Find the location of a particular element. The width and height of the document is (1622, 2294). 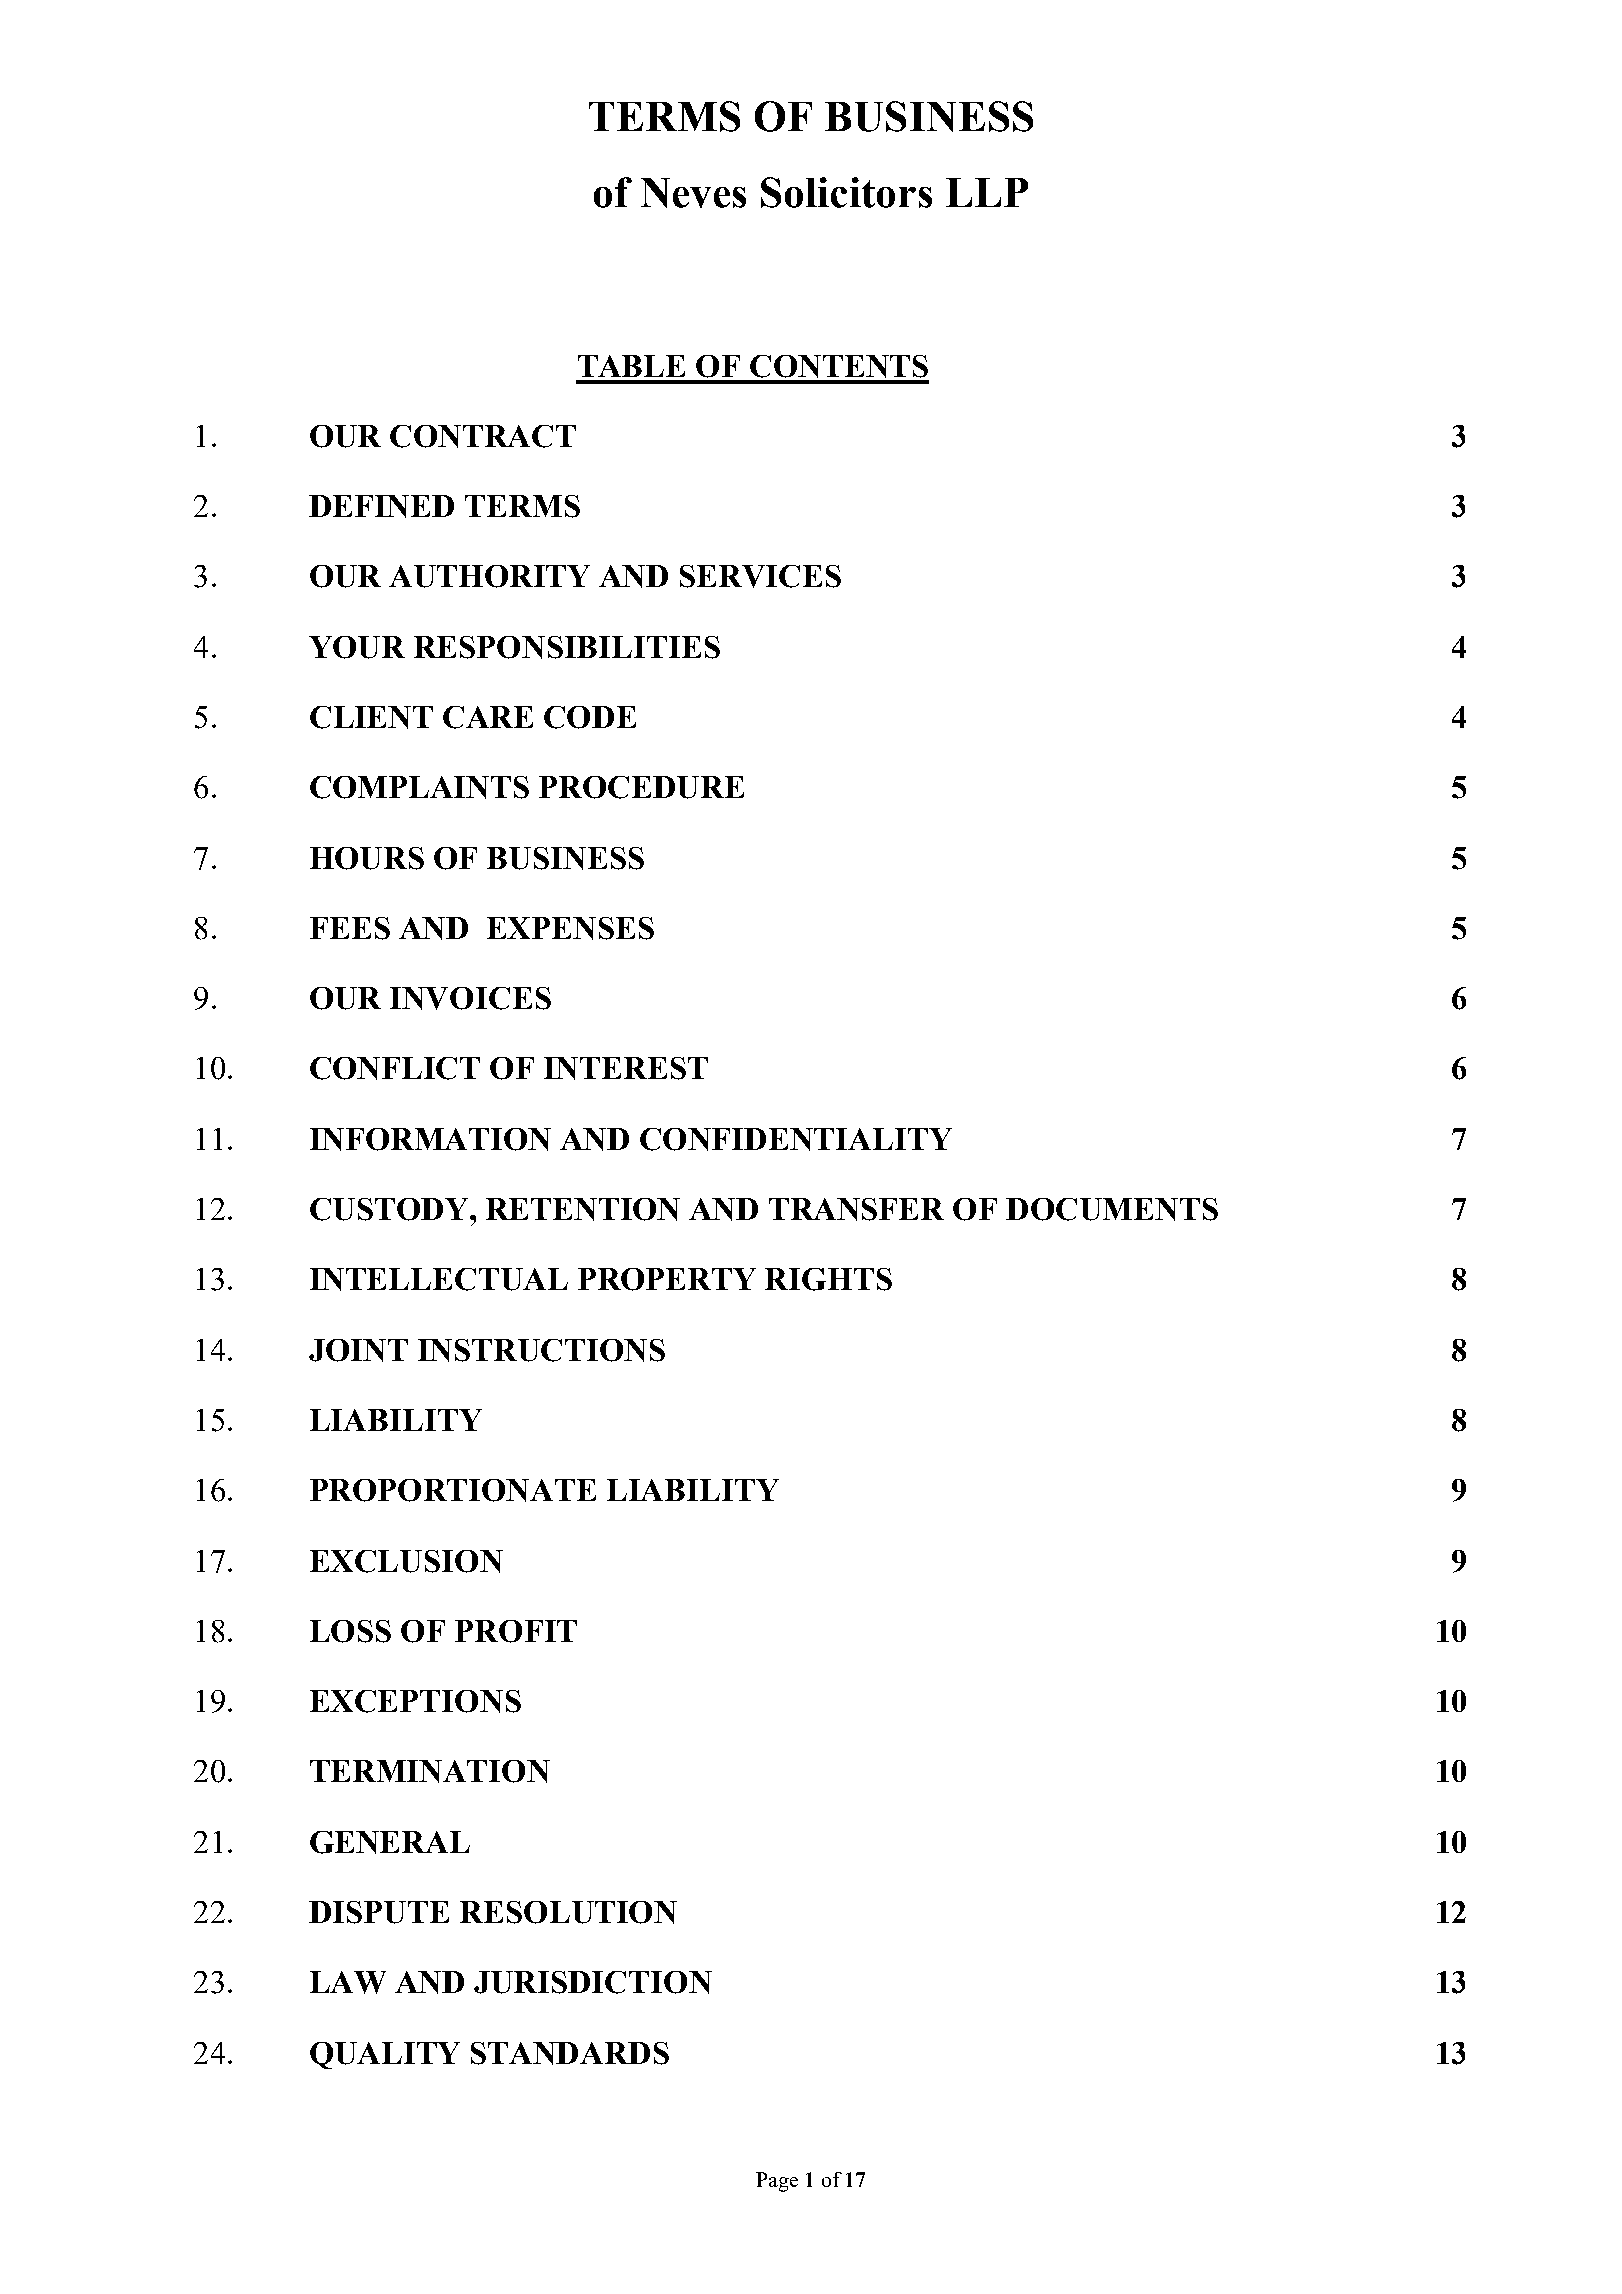

LLP is located at coordinates (987, 192).
